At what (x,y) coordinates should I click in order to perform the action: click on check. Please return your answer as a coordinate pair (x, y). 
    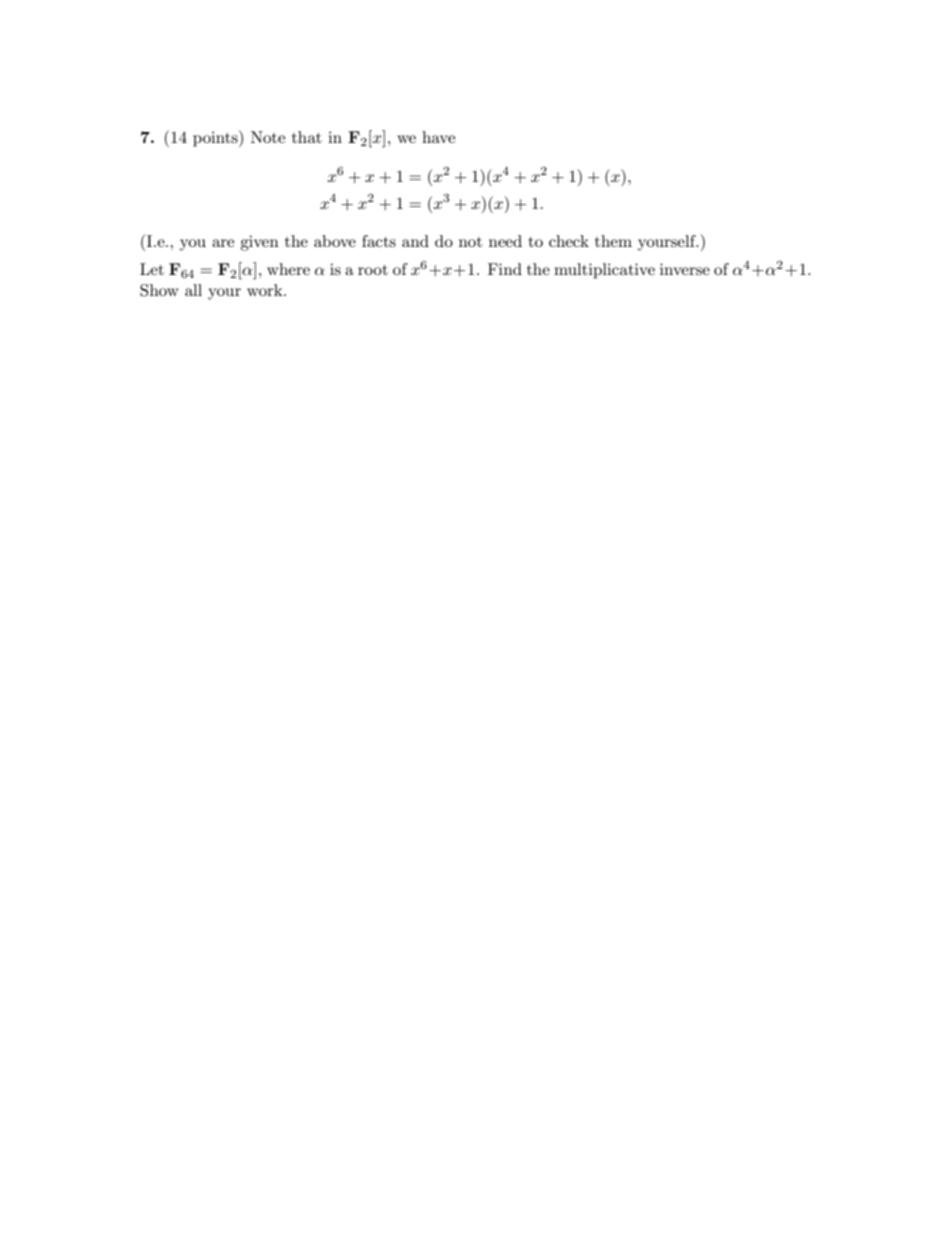
    Looking at the image, I should click on (569, 241).
